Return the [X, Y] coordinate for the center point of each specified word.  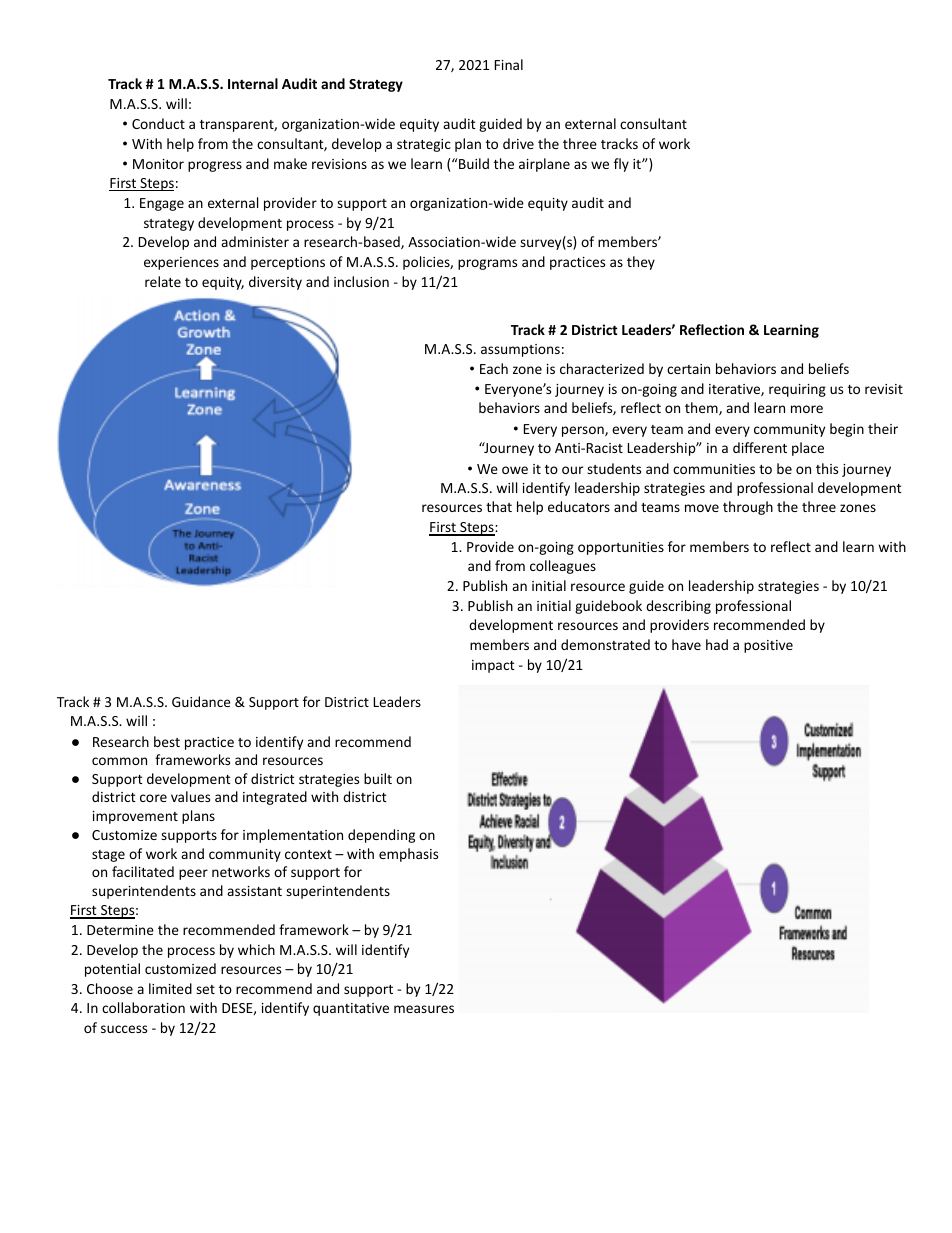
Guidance [201, 701]
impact [493, 666]
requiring [797, 390]
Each [494, 368]
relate [163, 281]
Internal [253, 83]
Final [509, 64]
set [205, 989]
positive [768, 646]
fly [621, 165]
